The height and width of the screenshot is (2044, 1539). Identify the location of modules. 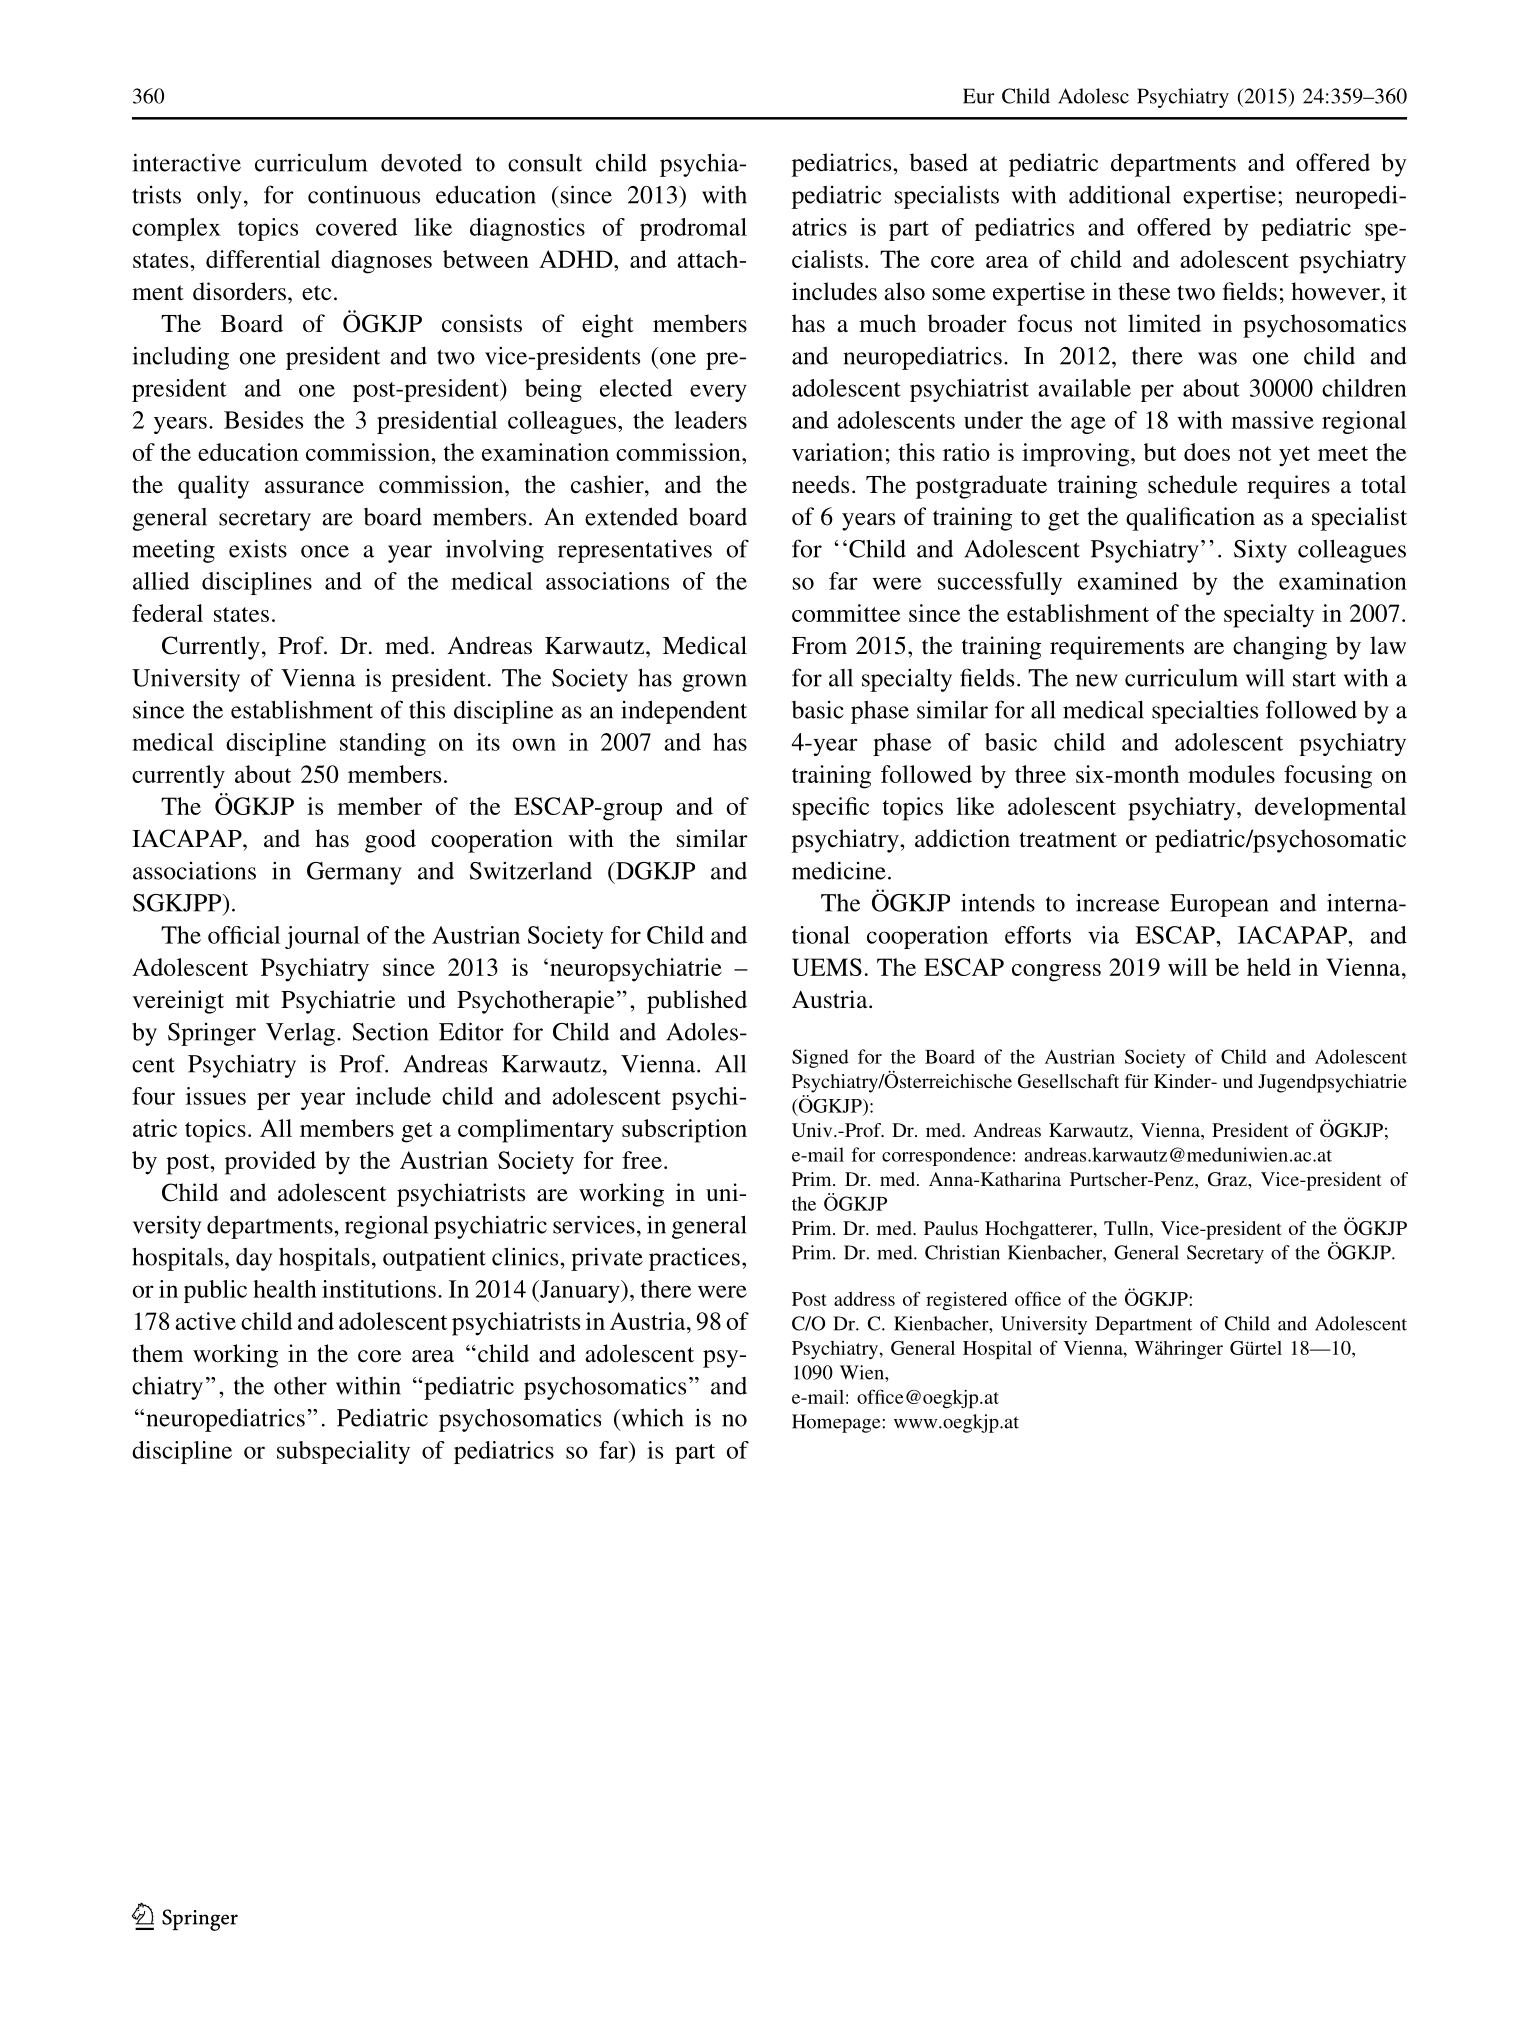
(1231, 774).
